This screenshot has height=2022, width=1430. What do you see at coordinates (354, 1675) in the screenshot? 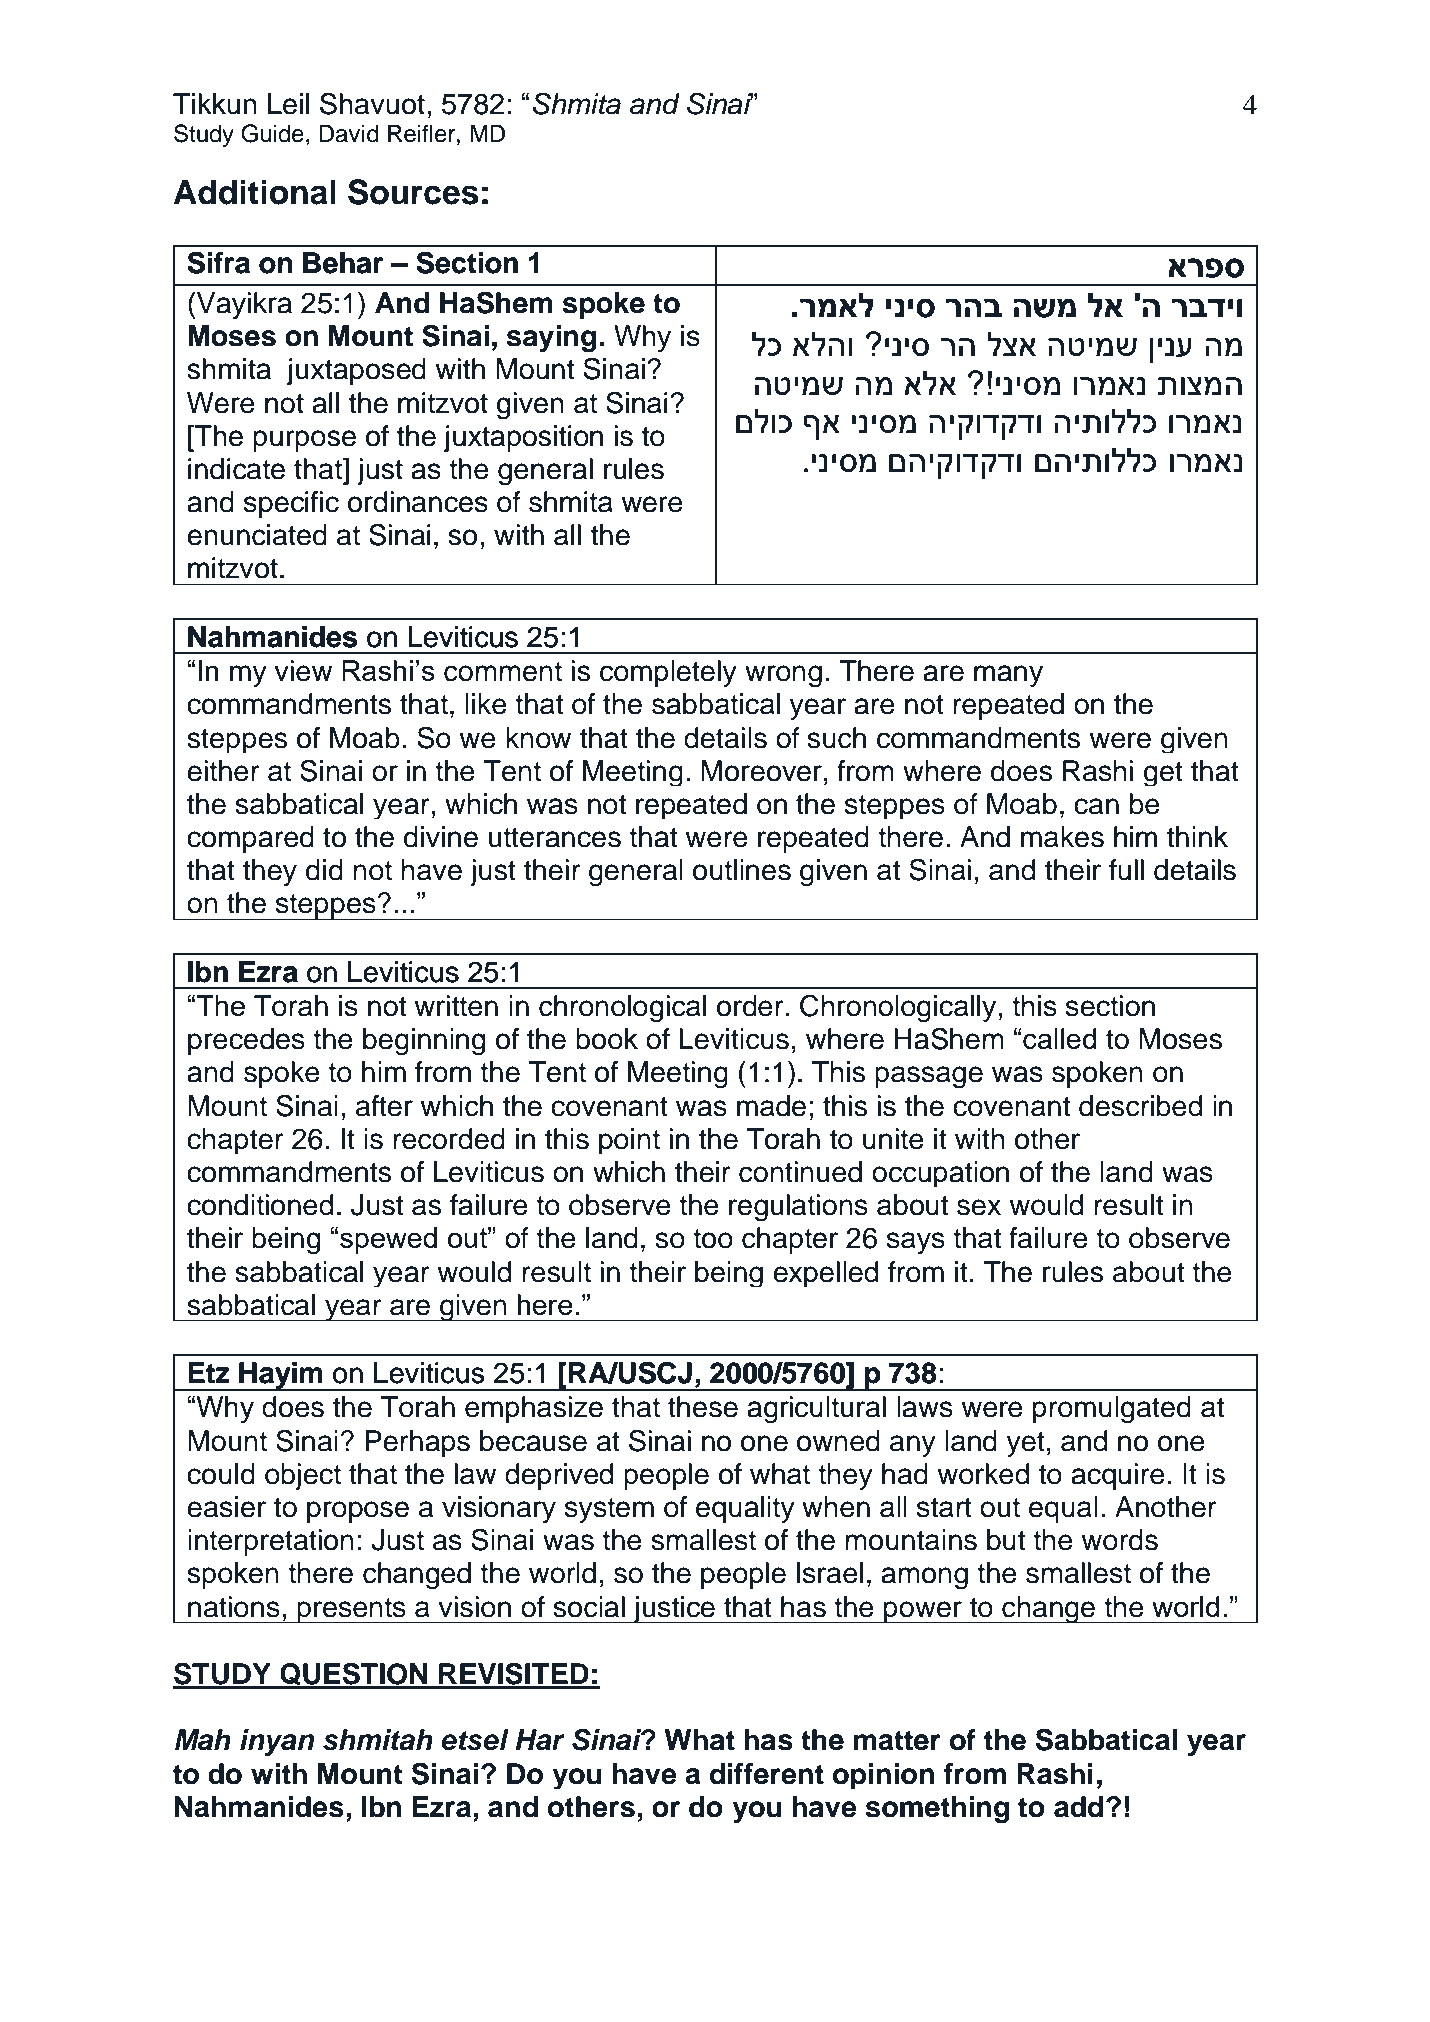
I see `QUESTION` at bounding box center [354, 1675].
